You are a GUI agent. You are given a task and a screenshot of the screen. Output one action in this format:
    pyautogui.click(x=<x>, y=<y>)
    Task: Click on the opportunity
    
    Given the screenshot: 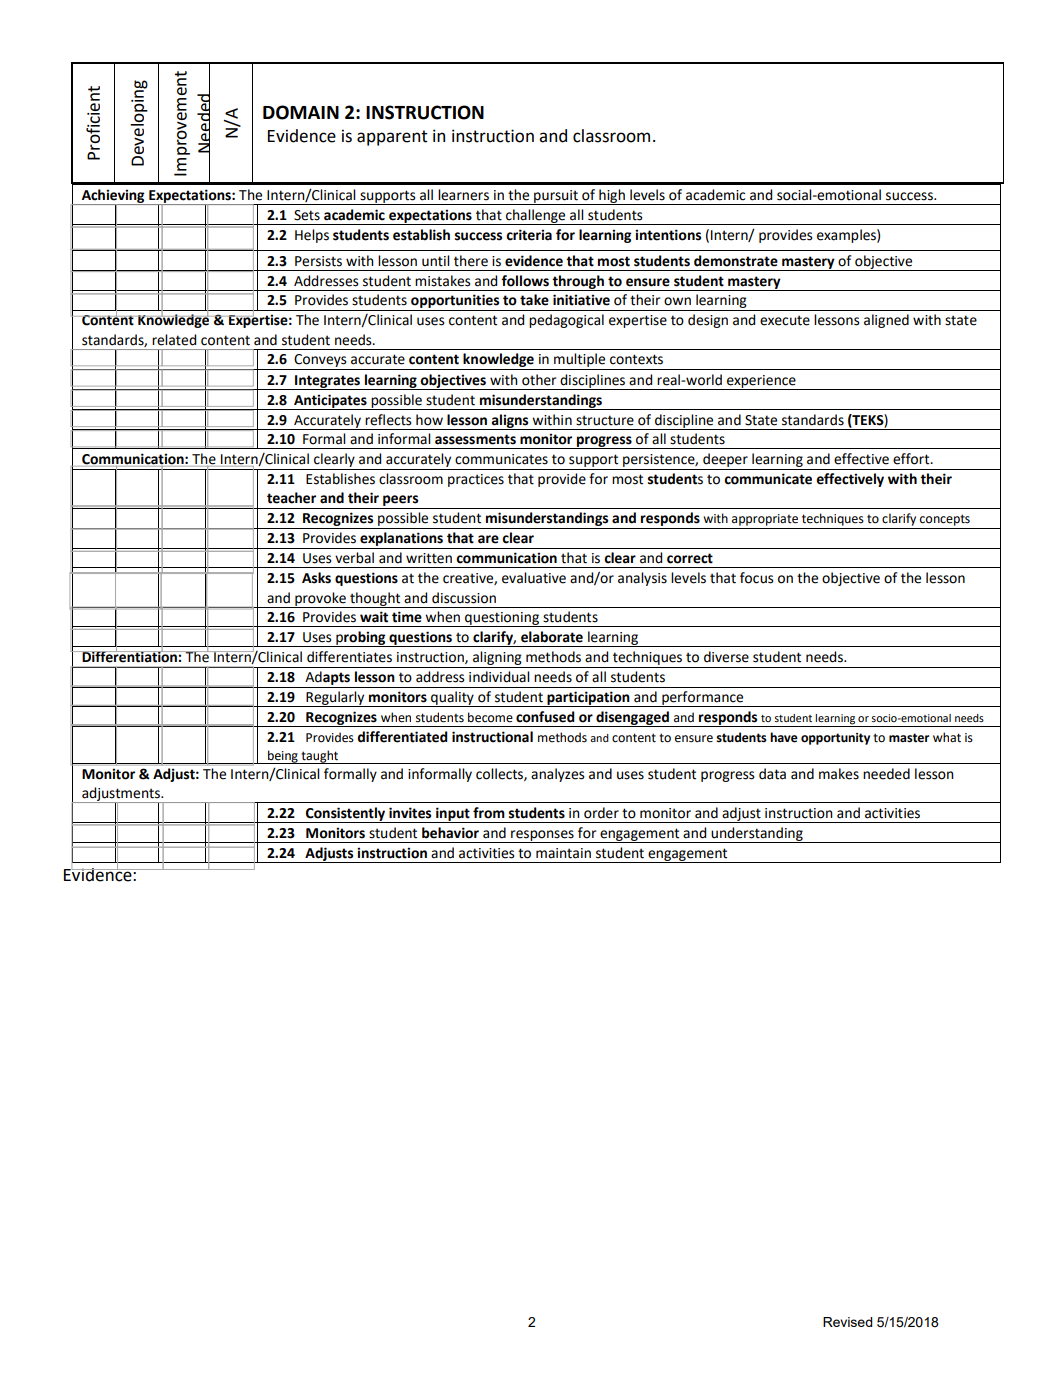 What is the action you would take?
    pyautogui.click(x=835, y=739)
